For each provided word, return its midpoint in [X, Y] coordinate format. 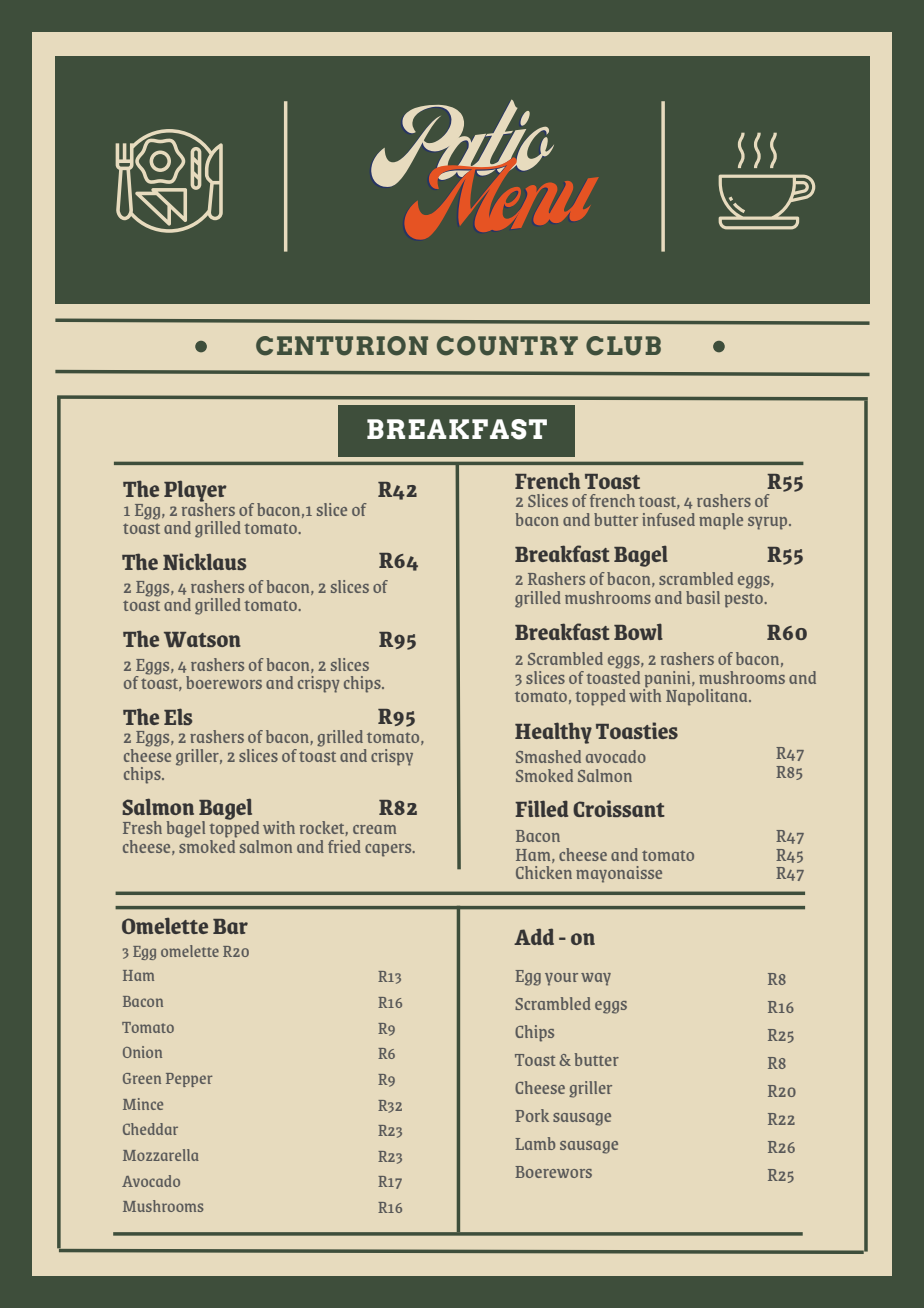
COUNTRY [507, 346]
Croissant [619, 808]
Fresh [142, 827]
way [596, 979]
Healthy [553, 733]
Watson [202, 640]
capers [389, 850]
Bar [230, 926]
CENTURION [342, 346]
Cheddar [150, 1129]
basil [703, 597]
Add [534, 936]
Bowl [638, 632]
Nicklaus [204, 561]
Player [195, 492]
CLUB [623, 346]
